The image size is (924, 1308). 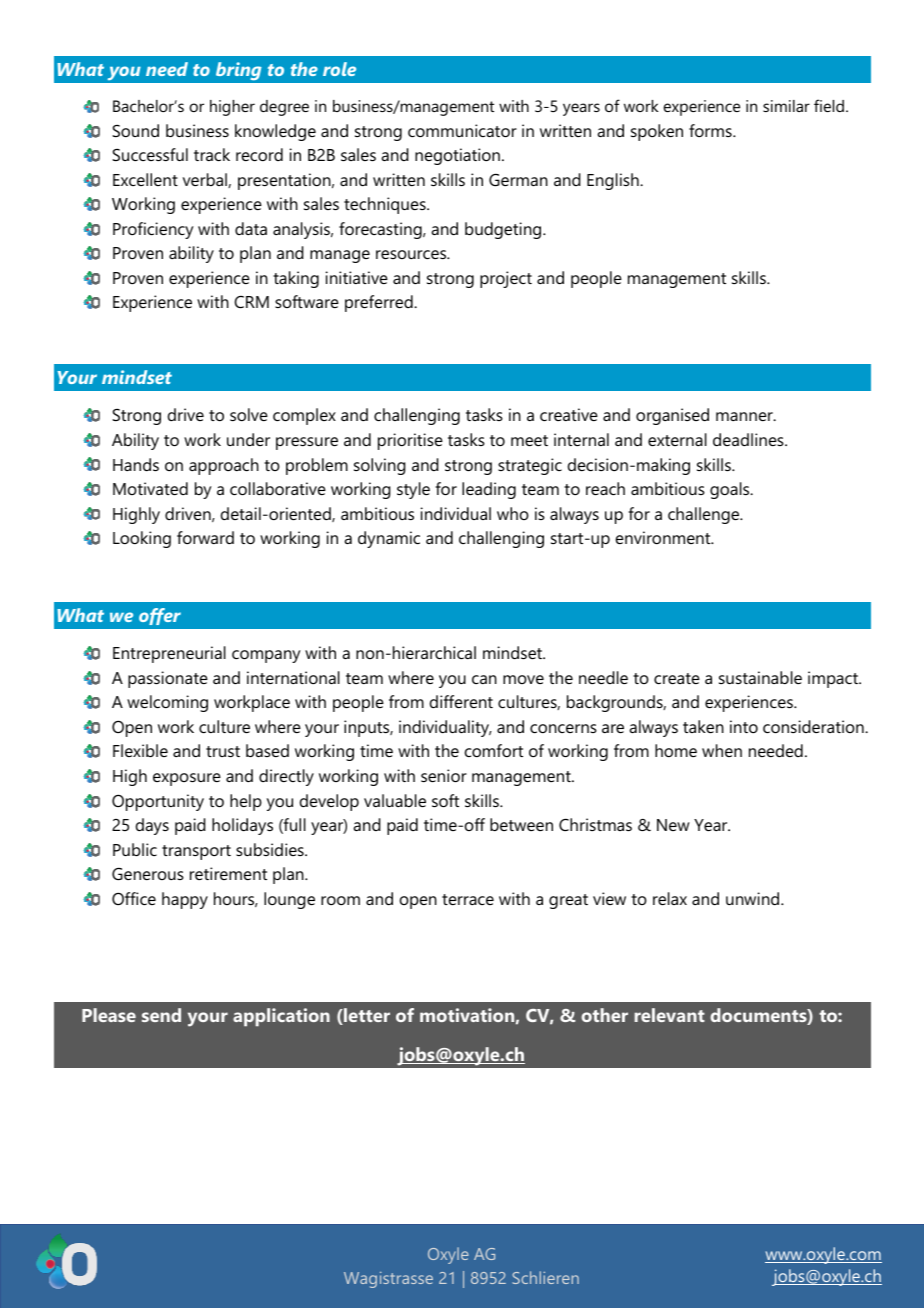 What do you see at coordinates (529, 440) in the screenshot?
I see `meet` at bounding box center [529, 440].
